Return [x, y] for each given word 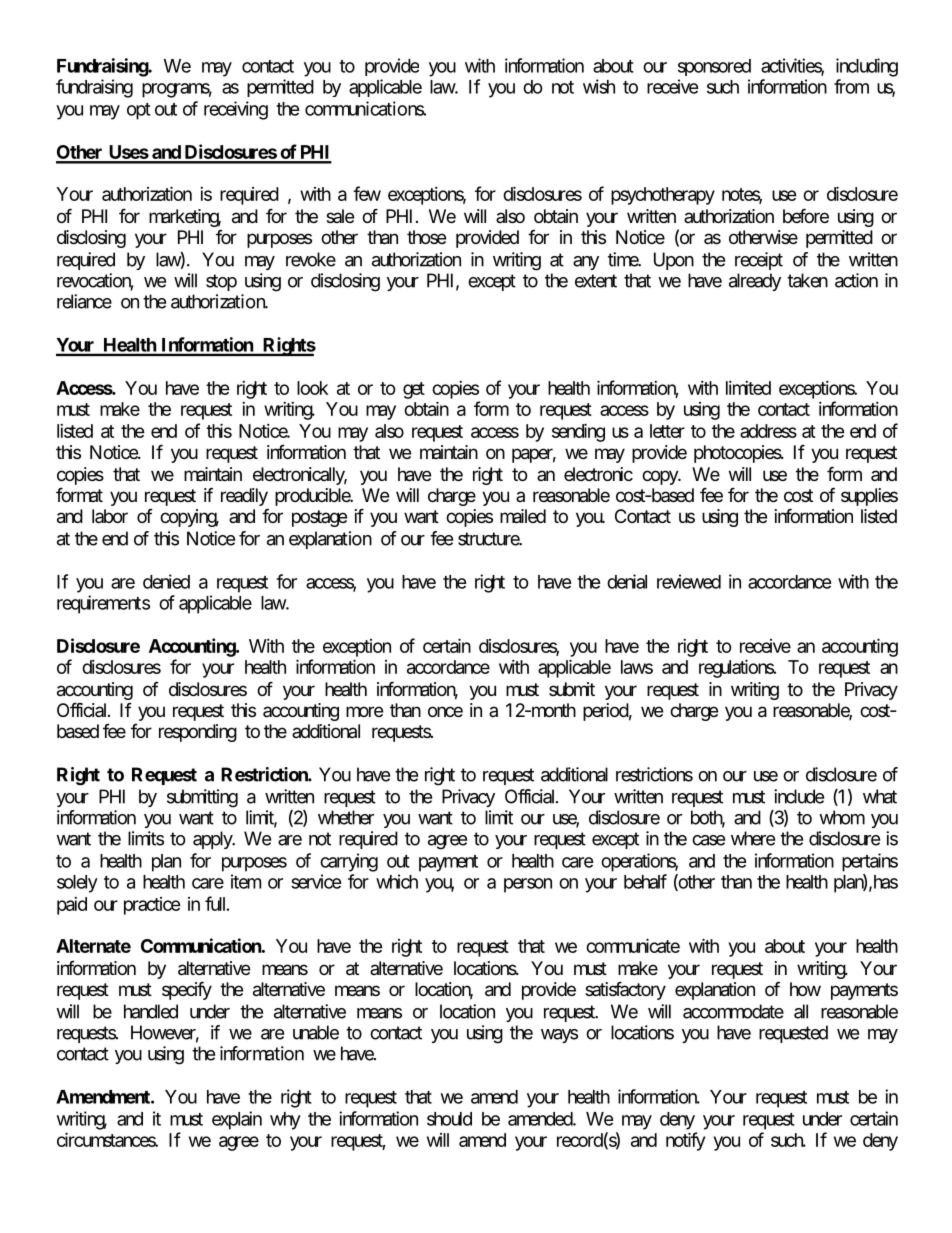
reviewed [689, 581]
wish [599, 86]
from [851, 86]
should [449, 1119]
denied [166, 581]
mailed [523, 516]
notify [685, 1141]
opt [139, 111]
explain [237, 1120]
